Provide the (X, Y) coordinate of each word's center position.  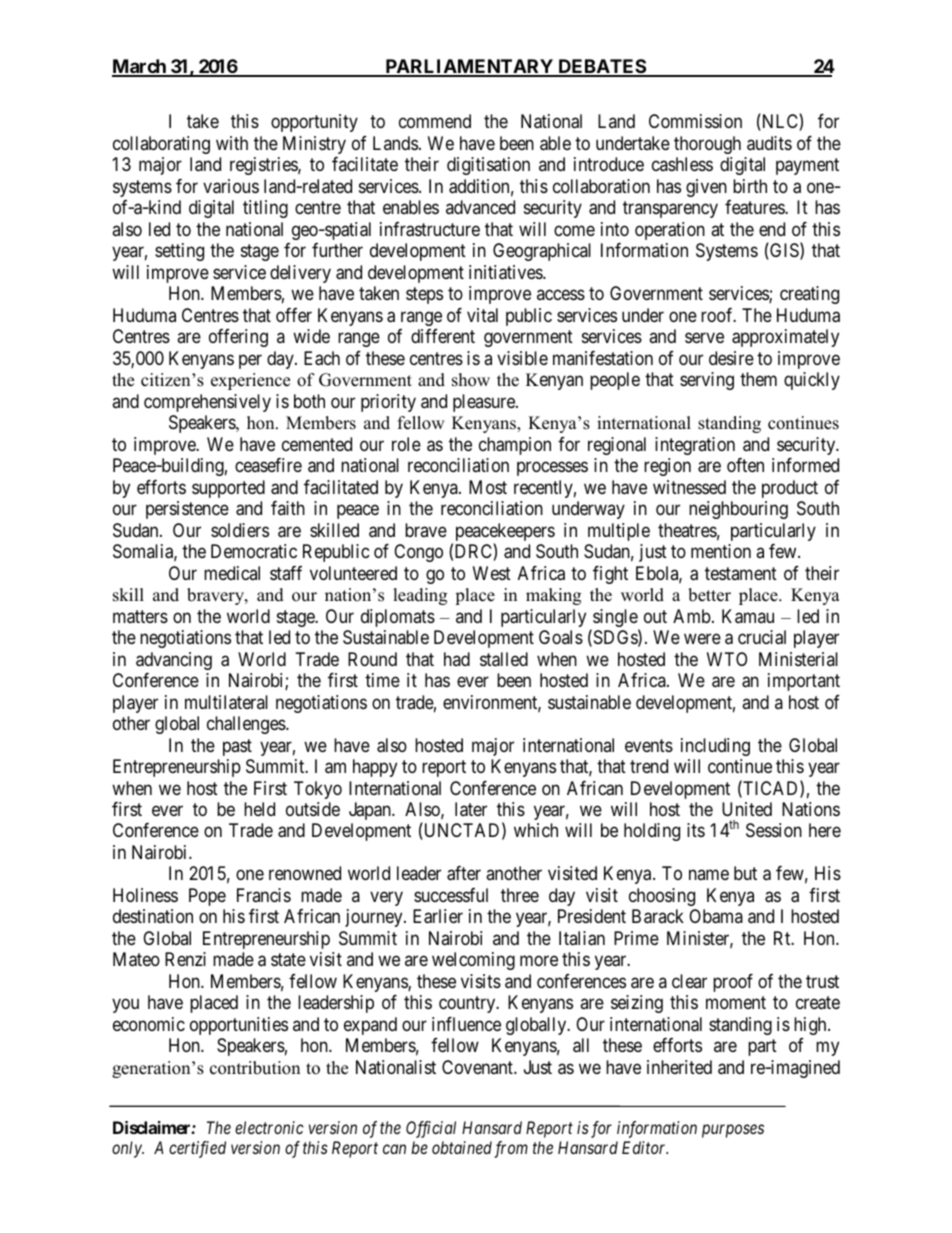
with (232, 143)
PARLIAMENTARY (469, 67)
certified (197, 1149)
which (536, 830)
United (747, 809)
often (745, 465)
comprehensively (207, 403)
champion (515, 446)
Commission (695, 121)
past (237, 747)
